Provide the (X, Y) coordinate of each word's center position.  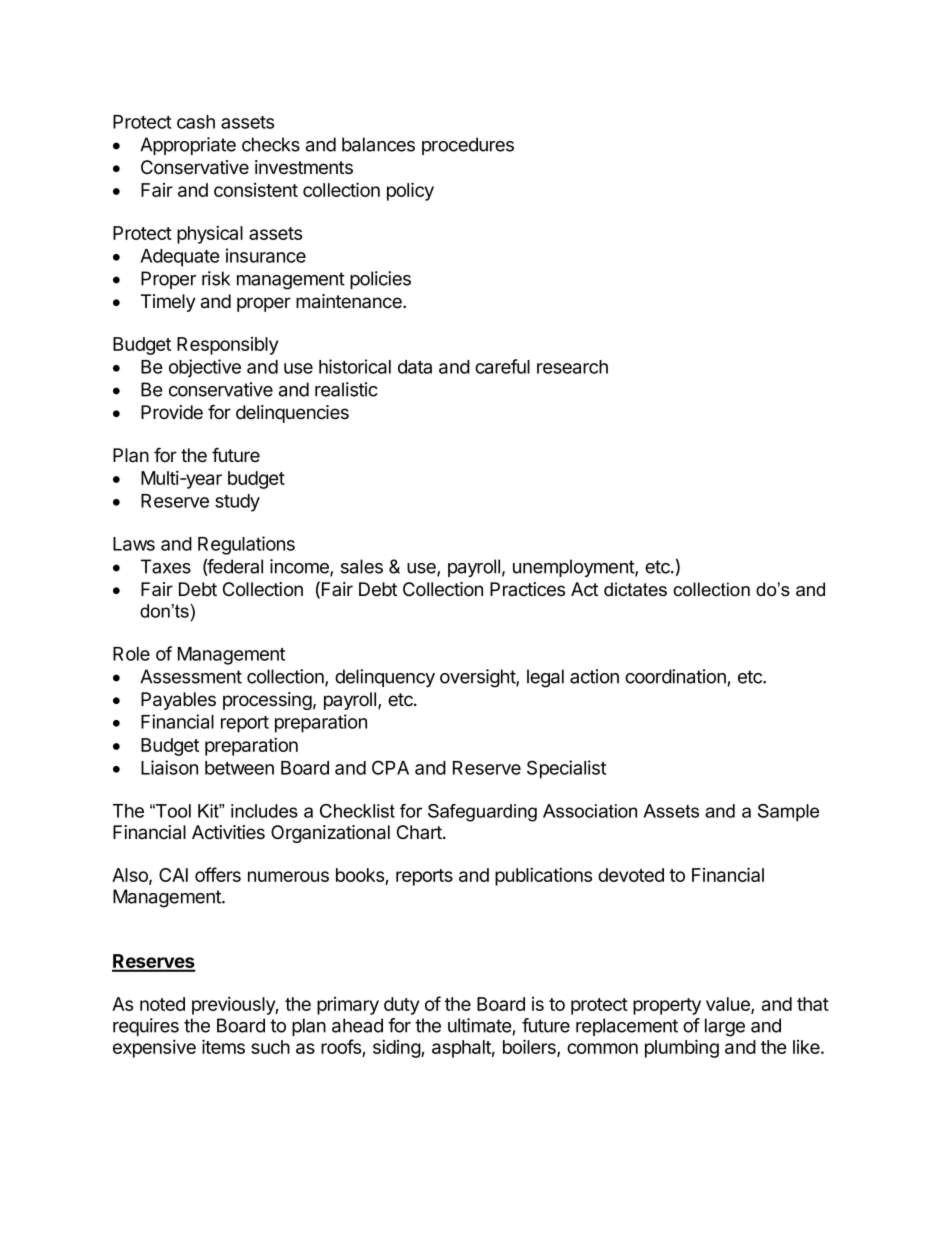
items (223, 1046)
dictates (635, 589)
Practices (527, 589)
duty (401, 1006)
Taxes (166, 566)
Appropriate (188, 146)
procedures (468, 146)
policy (410, 191)
